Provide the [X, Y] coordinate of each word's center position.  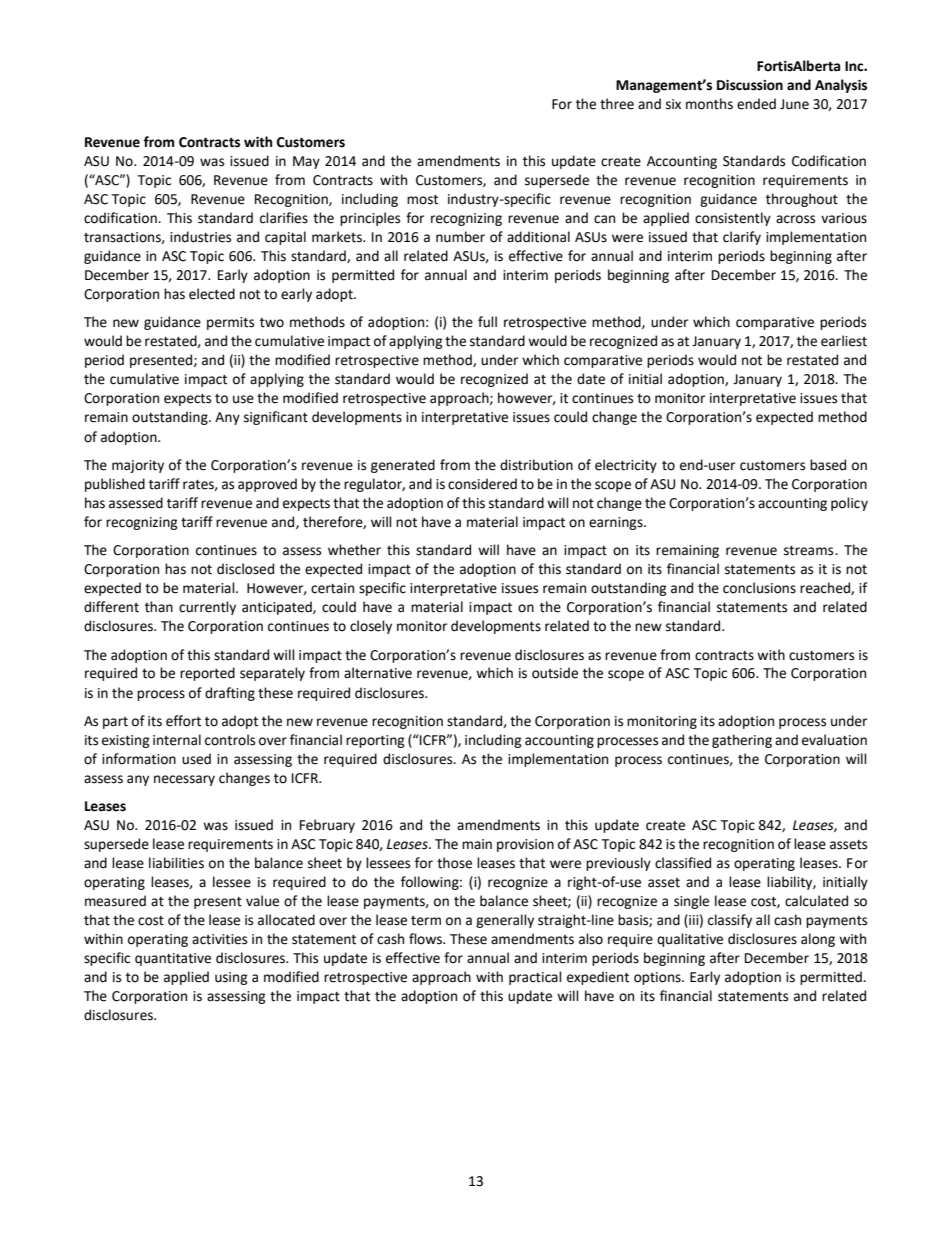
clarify [742, 238]
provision [525, 845]
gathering [742, 741]
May [306, 162]
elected [212, 294]
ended [756, 104]
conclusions [759, 588]
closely [371, 627]
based [828, 465]
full [487, 322]
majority [138, 466]
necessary [184, 780]
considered [482, 484]
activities [219, 939]
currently [207, 608]
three [617, 104]
